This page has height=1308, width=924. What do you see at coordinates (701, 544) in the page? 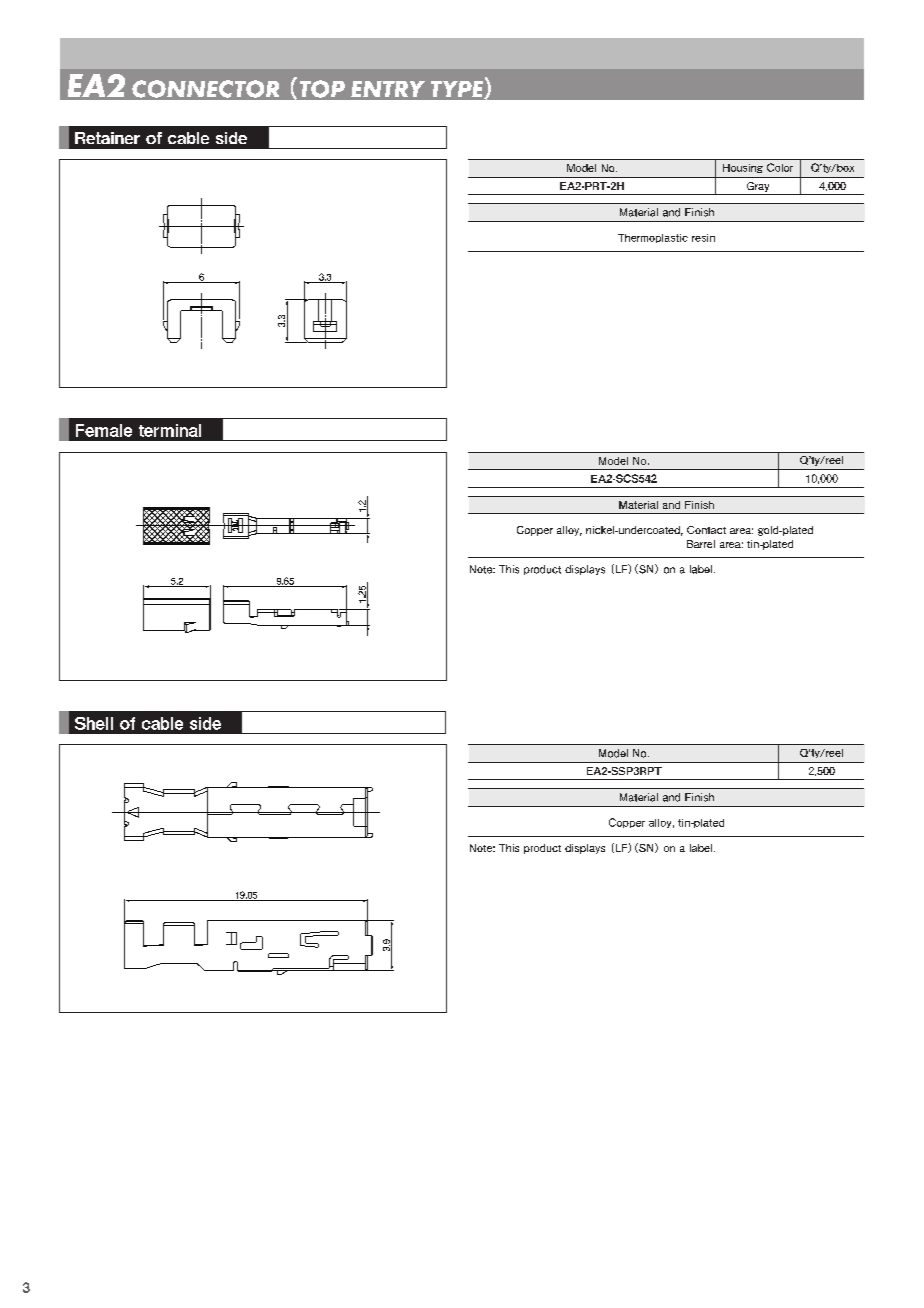
I see `Barrel` at bounding box center [701, 544].
